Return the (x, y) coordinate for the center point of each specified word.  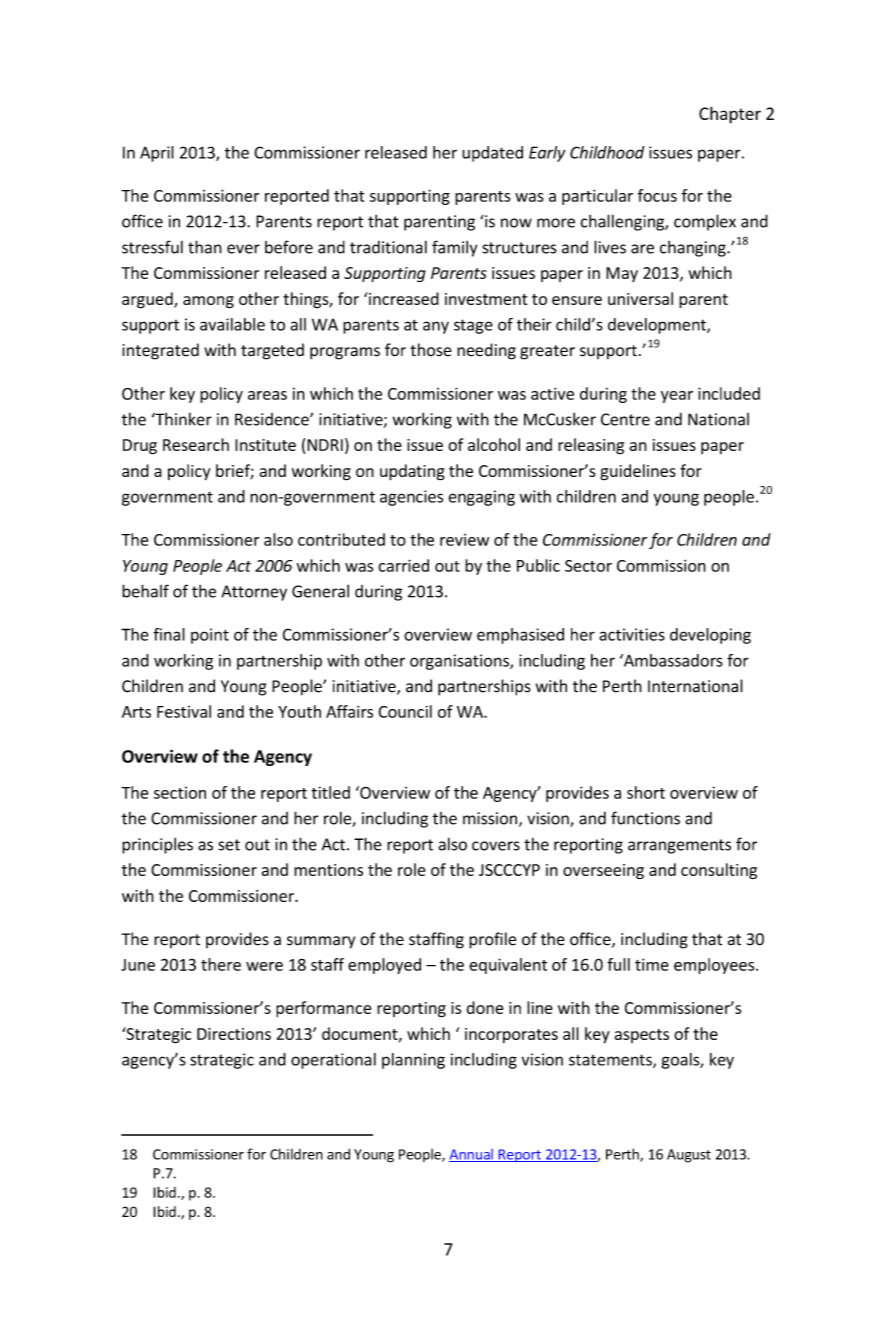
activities (632, 634)
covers (496, 846)
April (157, 154)
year (677, 397)
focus (657, 195)
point (210, 636)
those (431, 350)
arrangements (679, 846)
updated (492, 154)
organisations (460, 662)
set (229, 845)
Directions (234, 1034)
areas (267, 395)
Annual (472, 1155)
